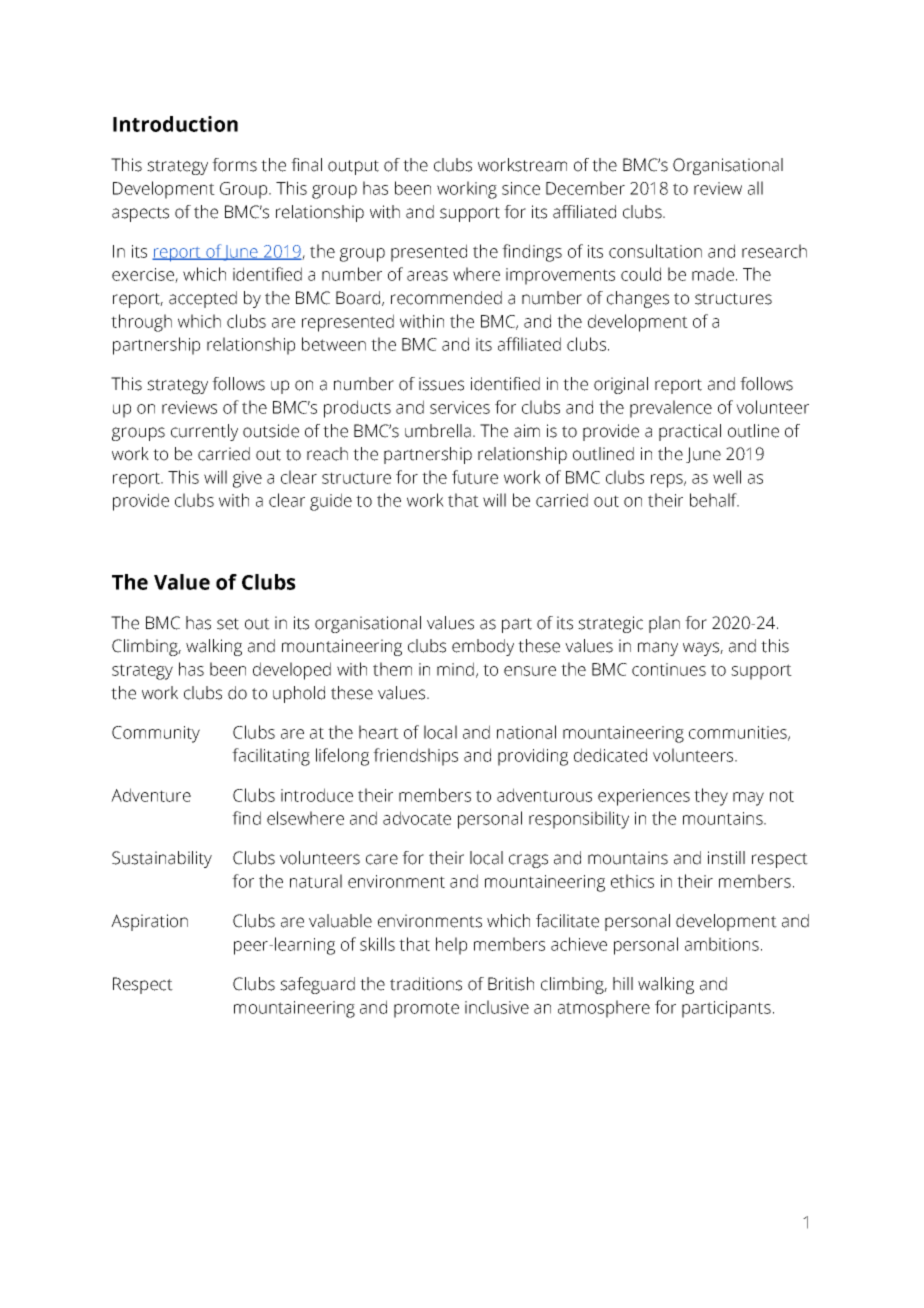  I want to click on embody, so click(483, 647).
